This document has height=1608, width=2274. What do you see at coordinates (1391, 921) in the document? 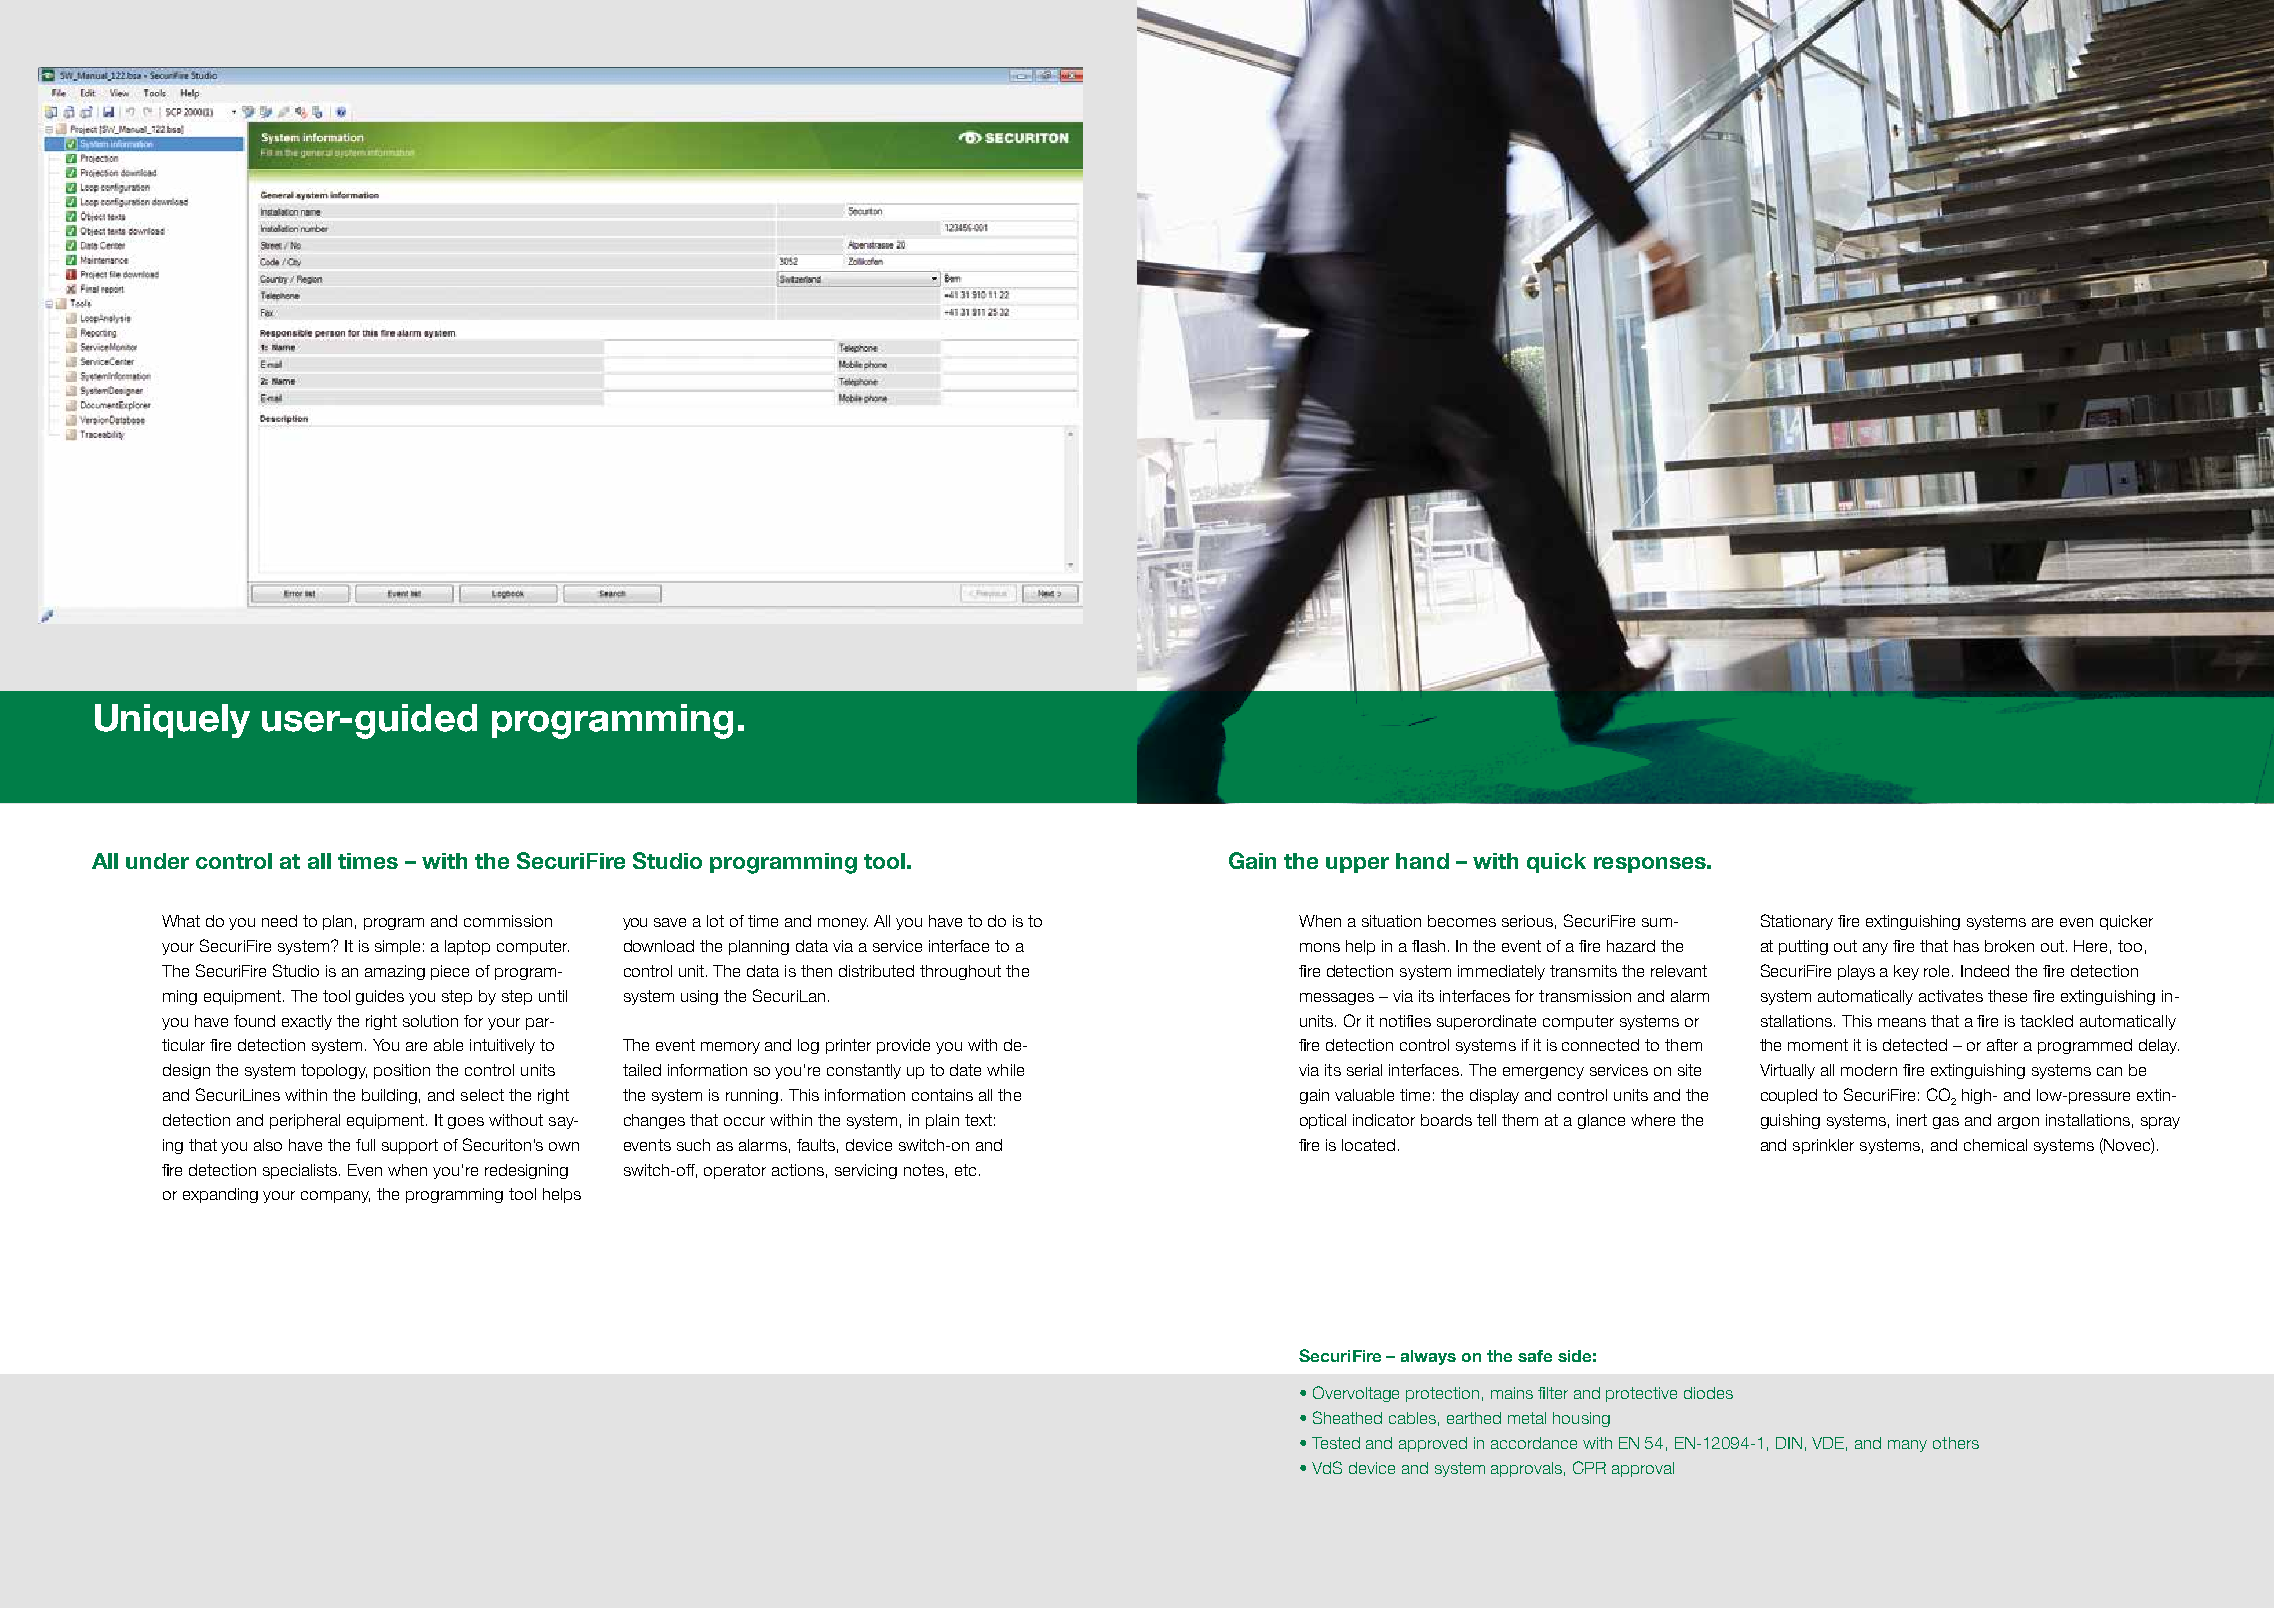
I see `situation` at bounding box center [1391, 921].
